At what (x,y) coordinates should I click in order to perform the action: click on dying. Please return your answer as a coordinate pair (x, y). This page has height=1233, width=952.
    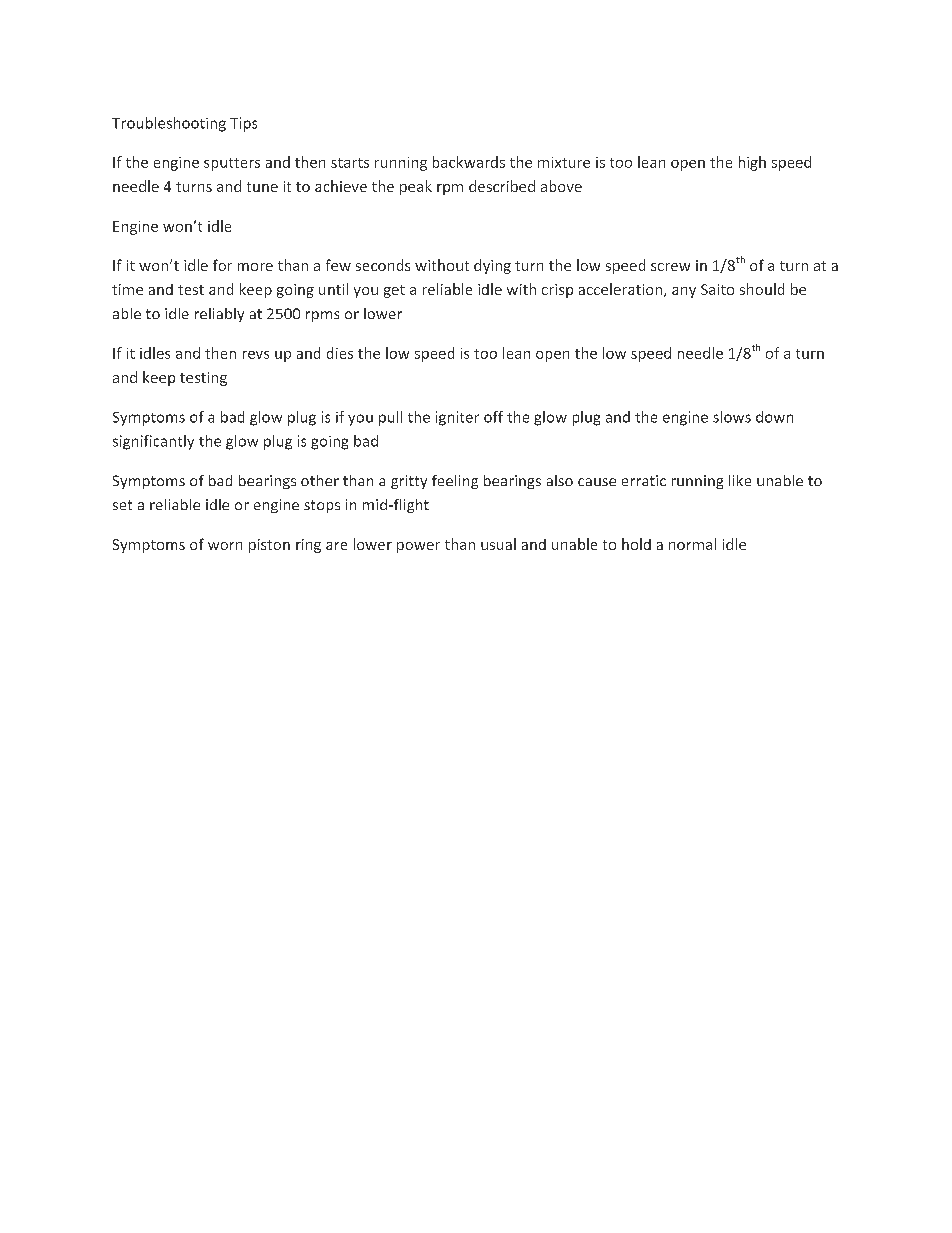
    Looking at the image, I should click on (492, 266).
